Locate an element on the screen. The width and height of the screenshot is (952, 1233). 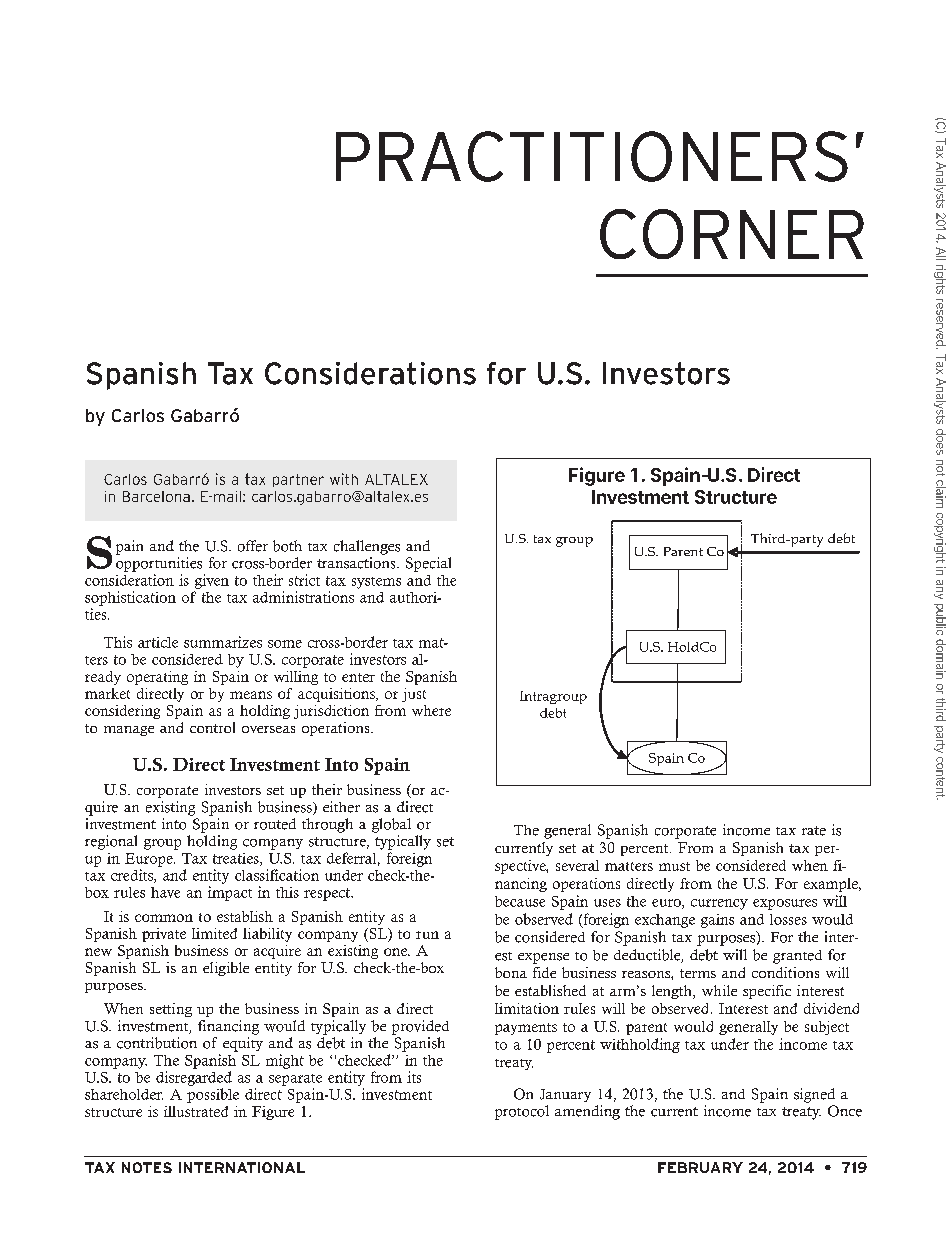
Barcelona is located at coordinates (156, 496).
